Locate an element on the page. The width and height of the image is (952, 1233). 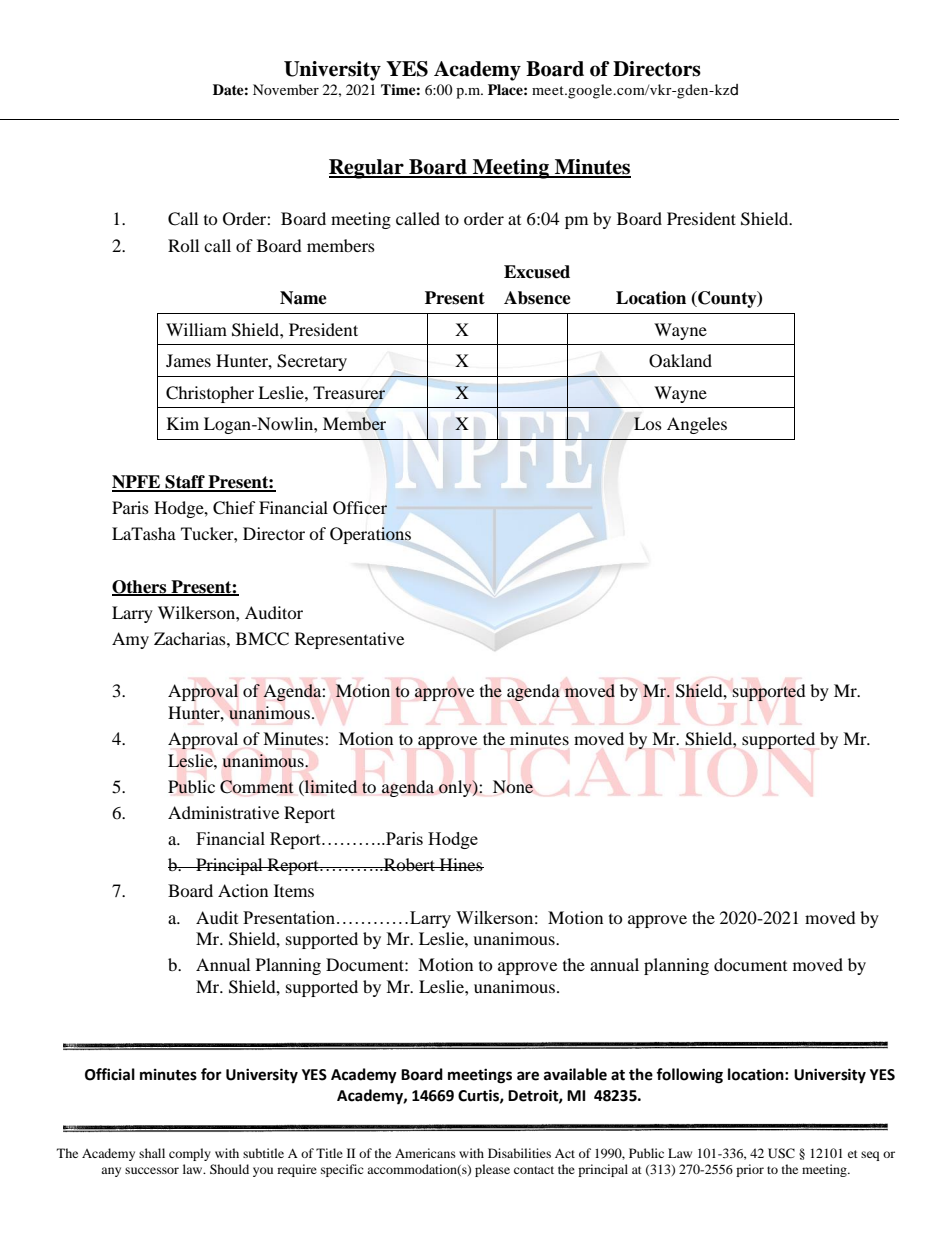
Operations is located at coordinates (370, 535).
